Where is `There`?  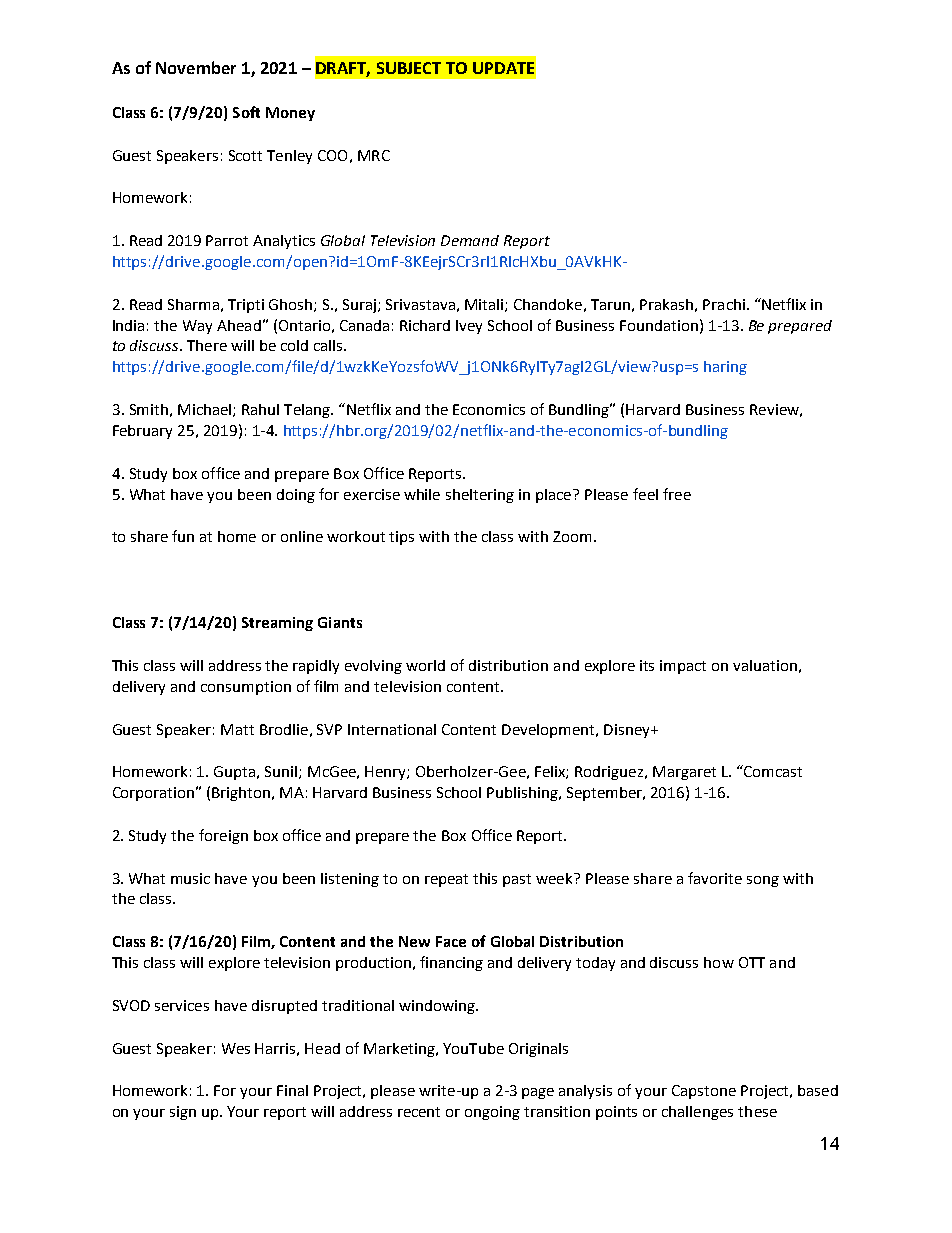
There is located at coordinates (207, 345).
